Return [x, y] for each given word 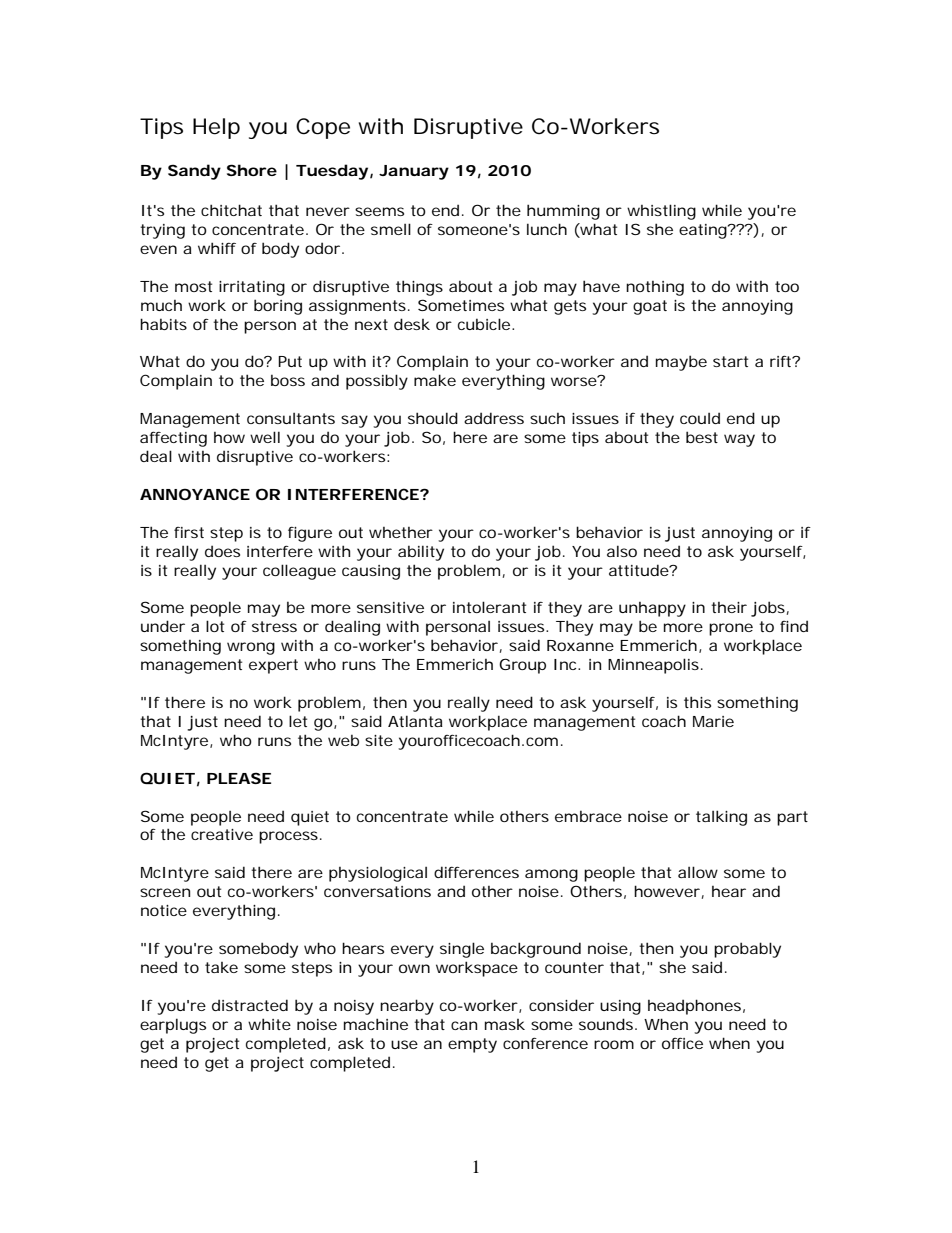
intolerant [489, 607]
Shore [252, 170]
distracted [250, 1005]
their [729, 607]
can [464, 1025]
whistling [661, 212]
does [222, 551]
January [414, 172]
